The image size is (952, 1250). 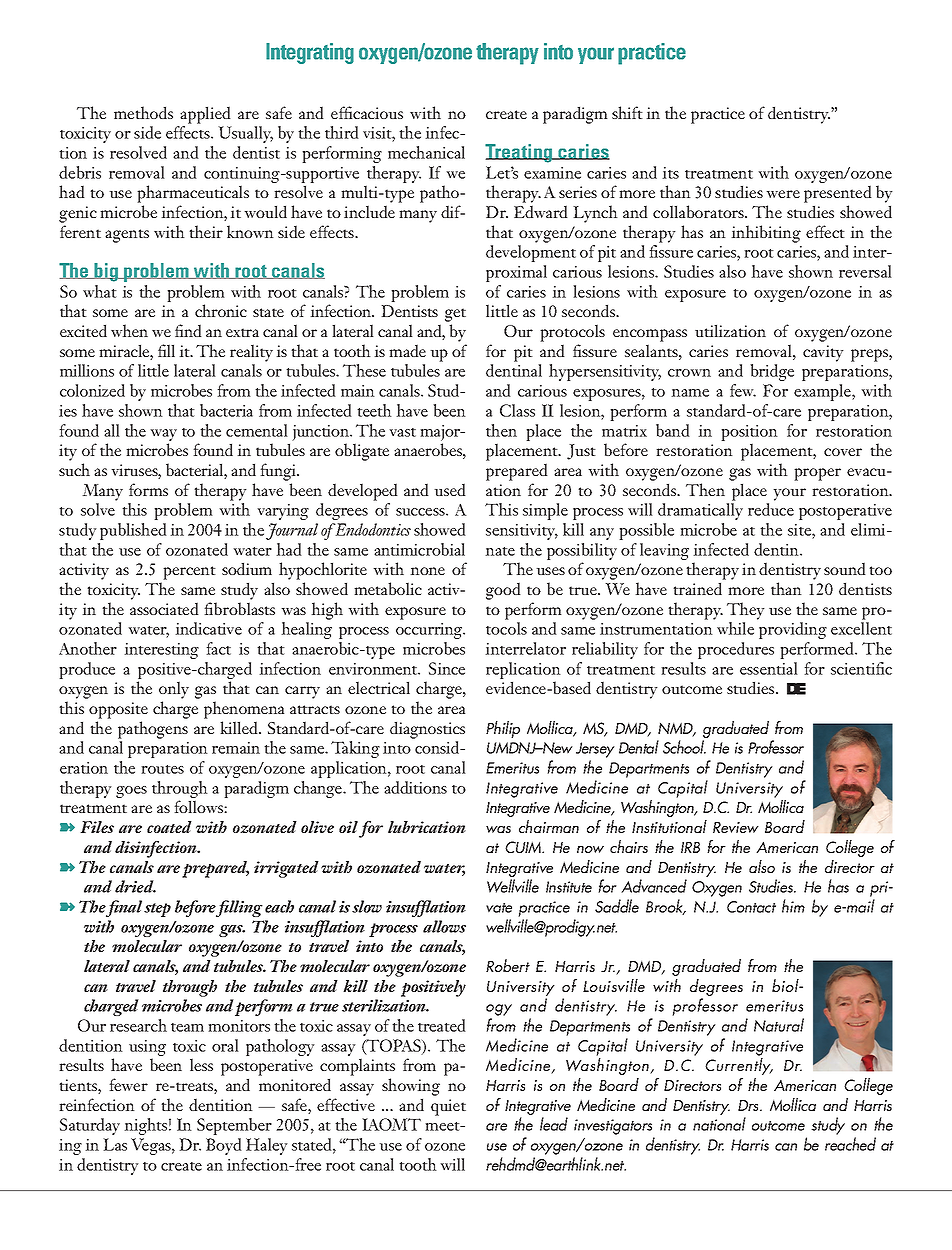 I want to click on They, so click(x=746, y=611).
